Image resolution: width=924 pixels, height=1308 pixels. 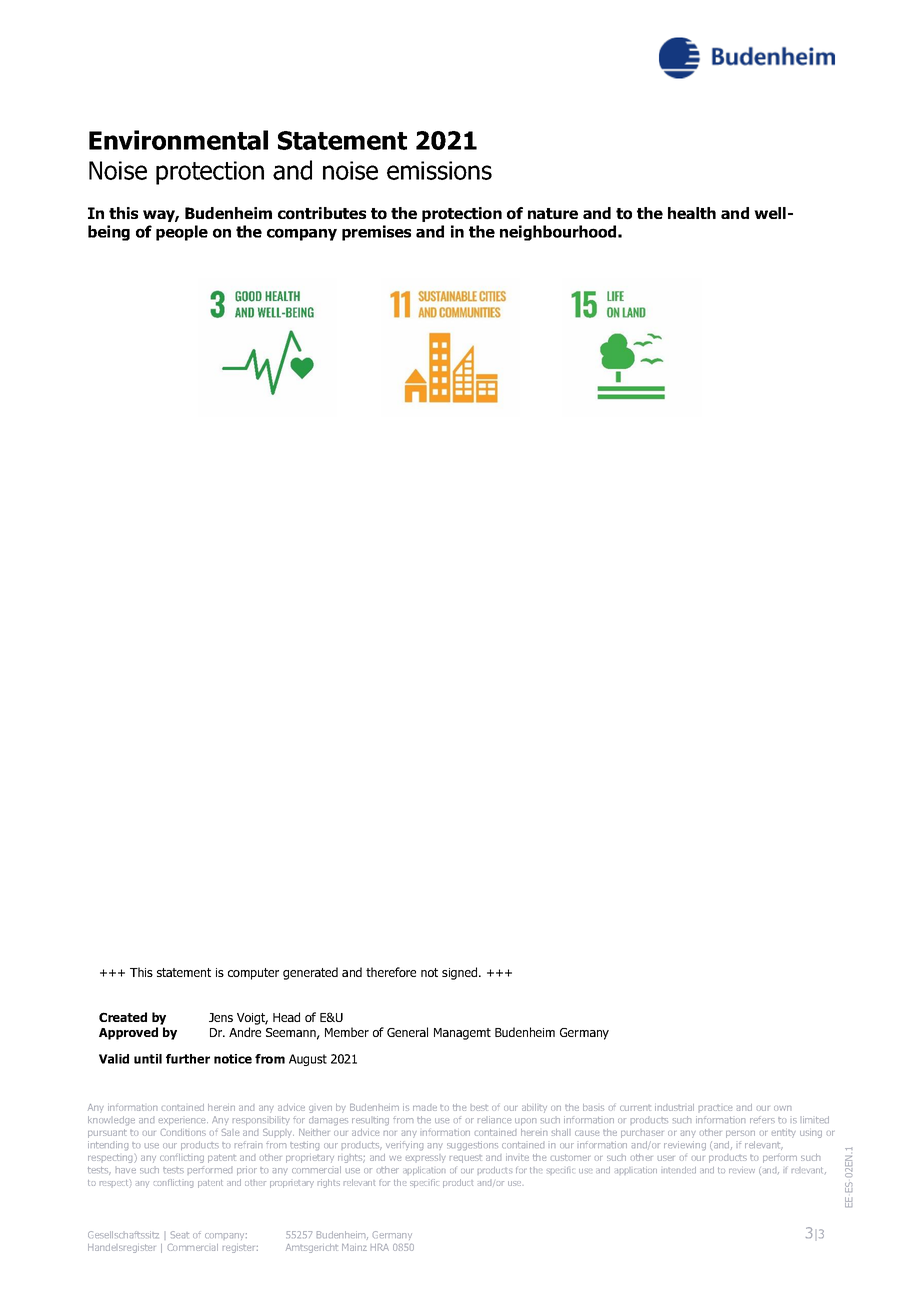 I want to click on health, so click(x=692, y=213).
